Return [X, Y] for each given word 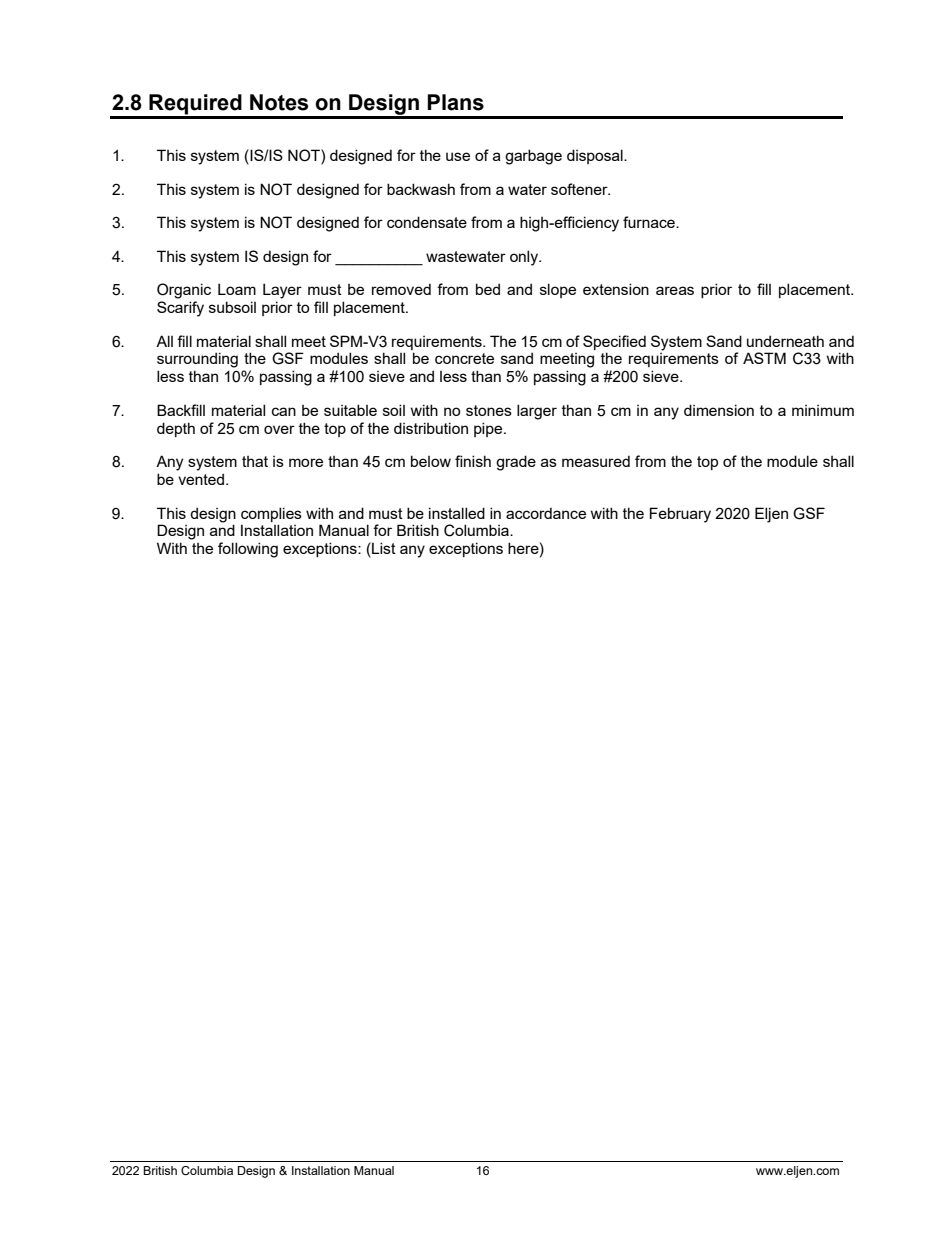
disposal [596, 156]
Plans [455, 102]
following [248, 550]
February [680, 515]
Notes [279, 102]
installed [457, 513]
